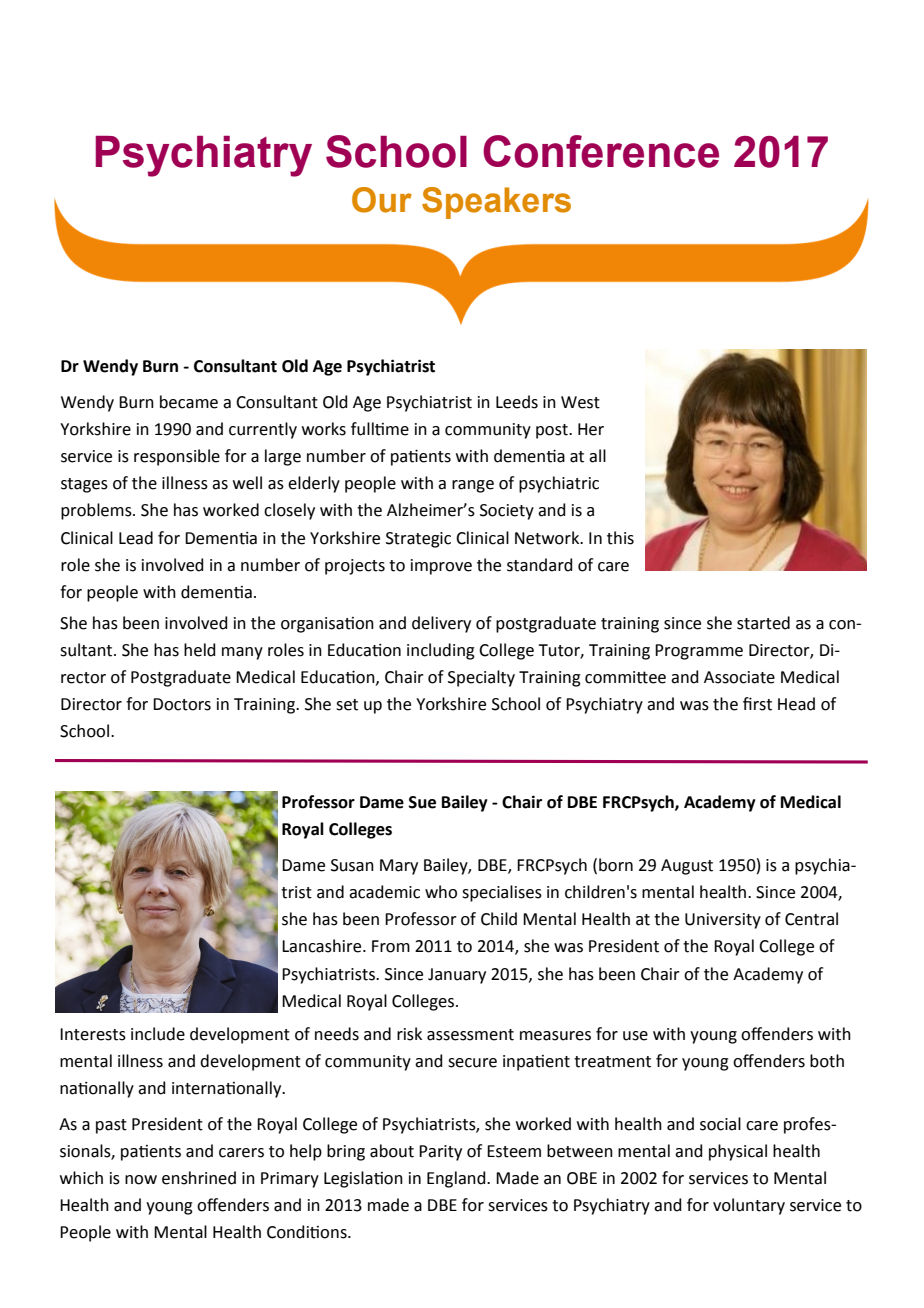  Describe the element at coordinates (687, 867) in the screenshot. I see `August` at that location.
